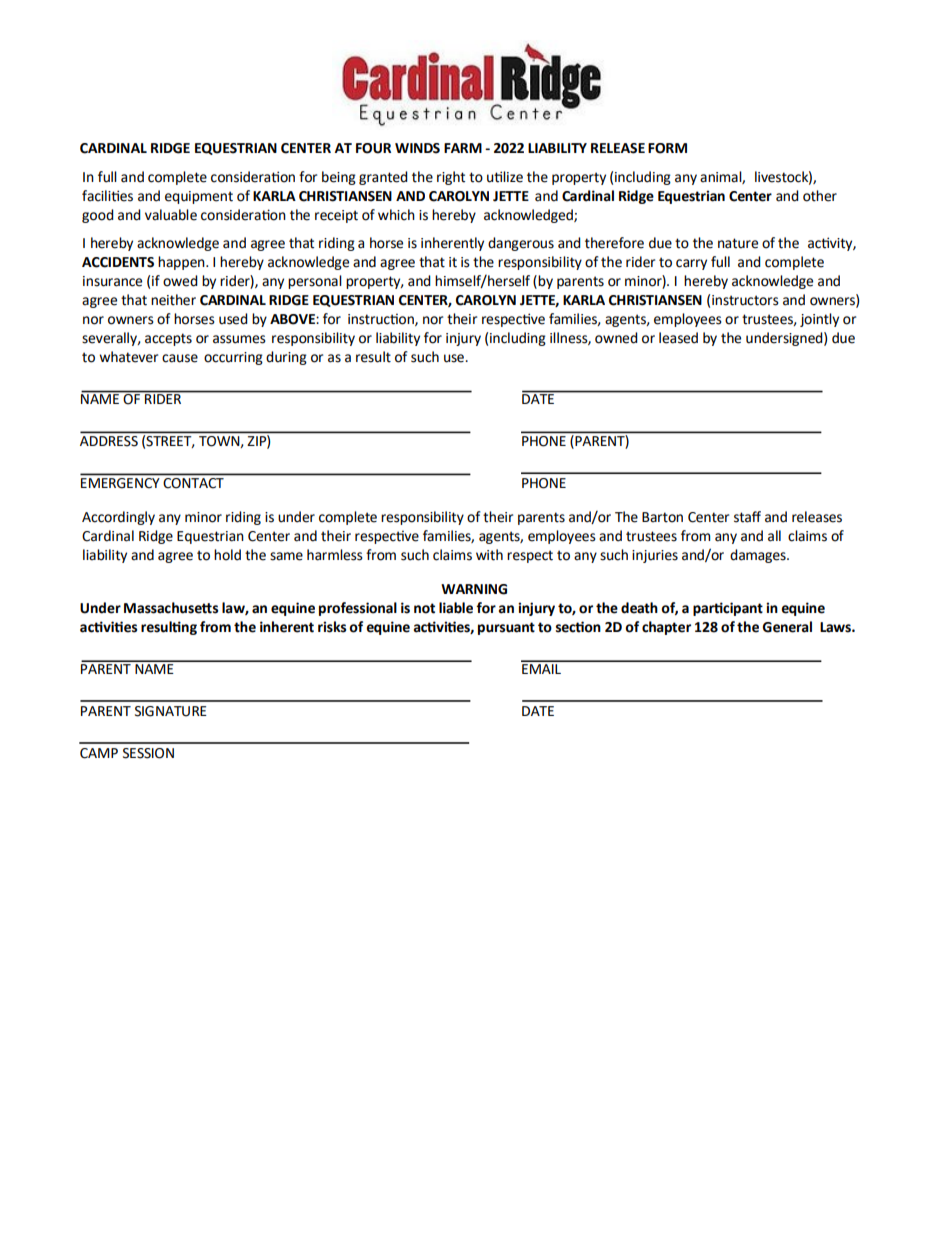 The height and width of the screenshot is (1233, 952). I want to click on with, so click(489, 555).
